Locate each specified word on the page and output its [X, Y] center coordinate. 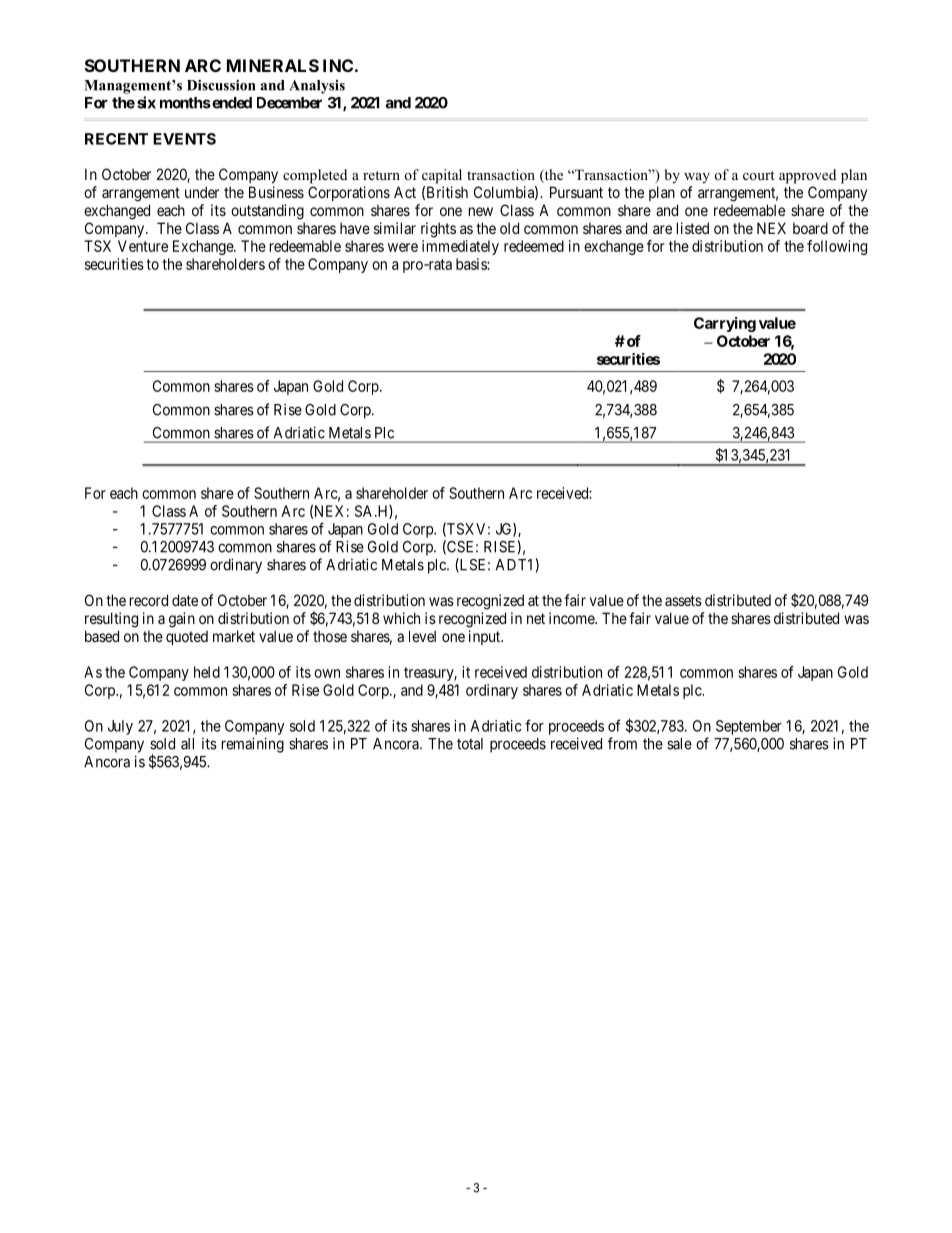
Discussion [221, 85]
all [187, 744]
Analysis [317, 87]
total [470, 744]
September [749, 727]
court [759, 175]
